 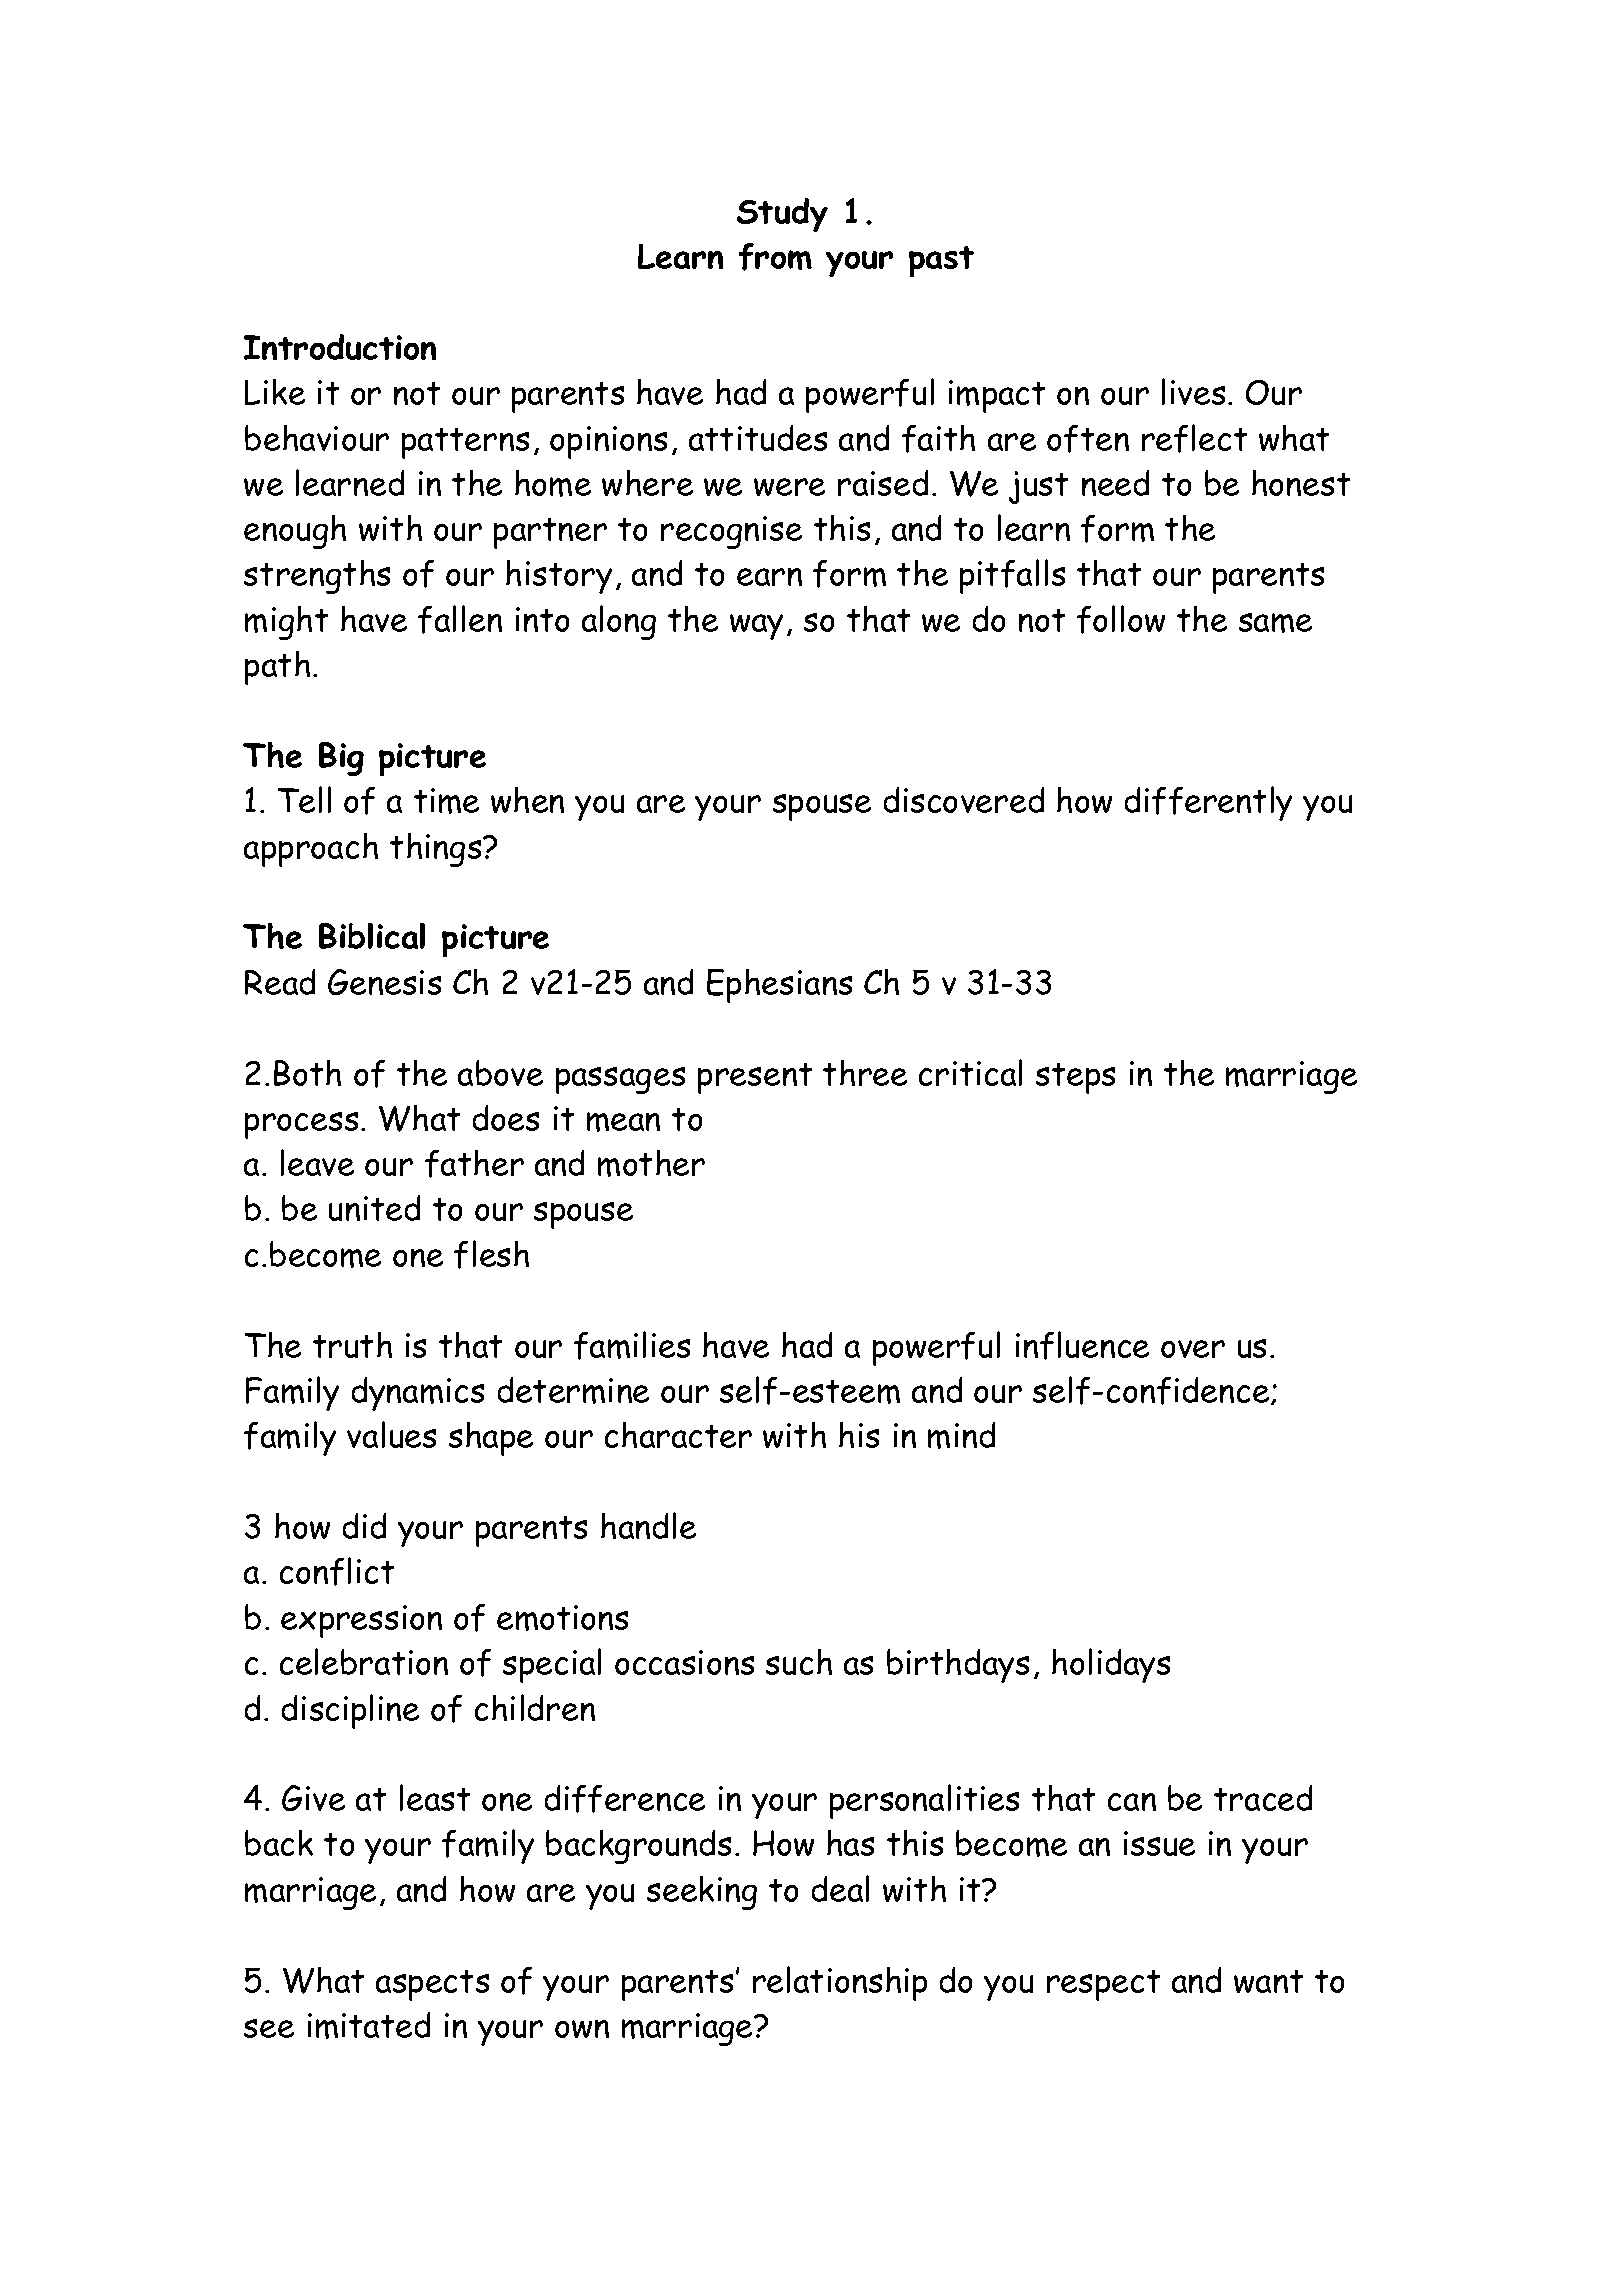 What do you see at coordinates (775, 257) in the image?
I see `from` at bounding box center [775, 257].
